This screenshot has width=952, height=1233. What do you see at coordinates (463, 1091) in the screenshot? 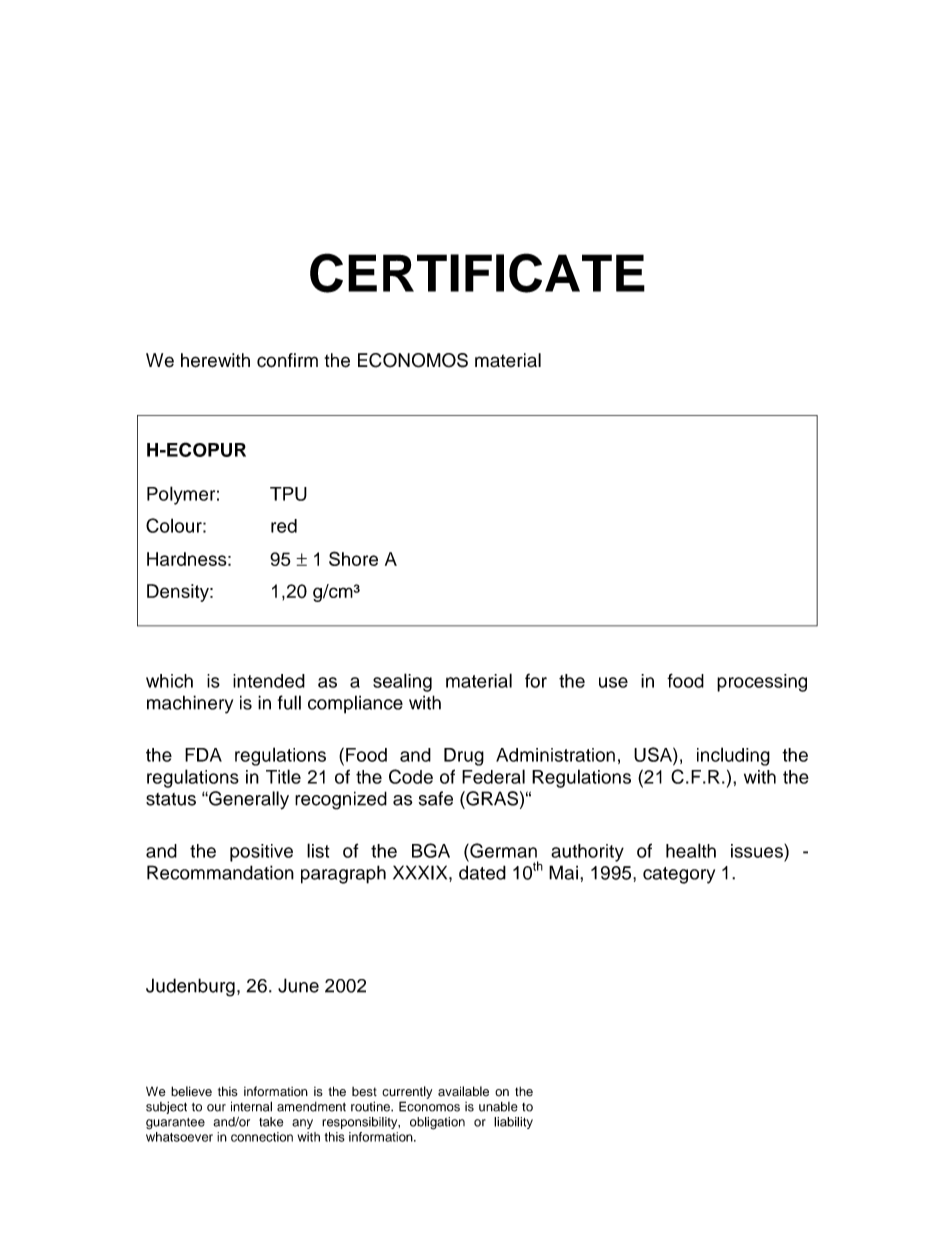
I see `available` at bounding box center [463, 1091].
